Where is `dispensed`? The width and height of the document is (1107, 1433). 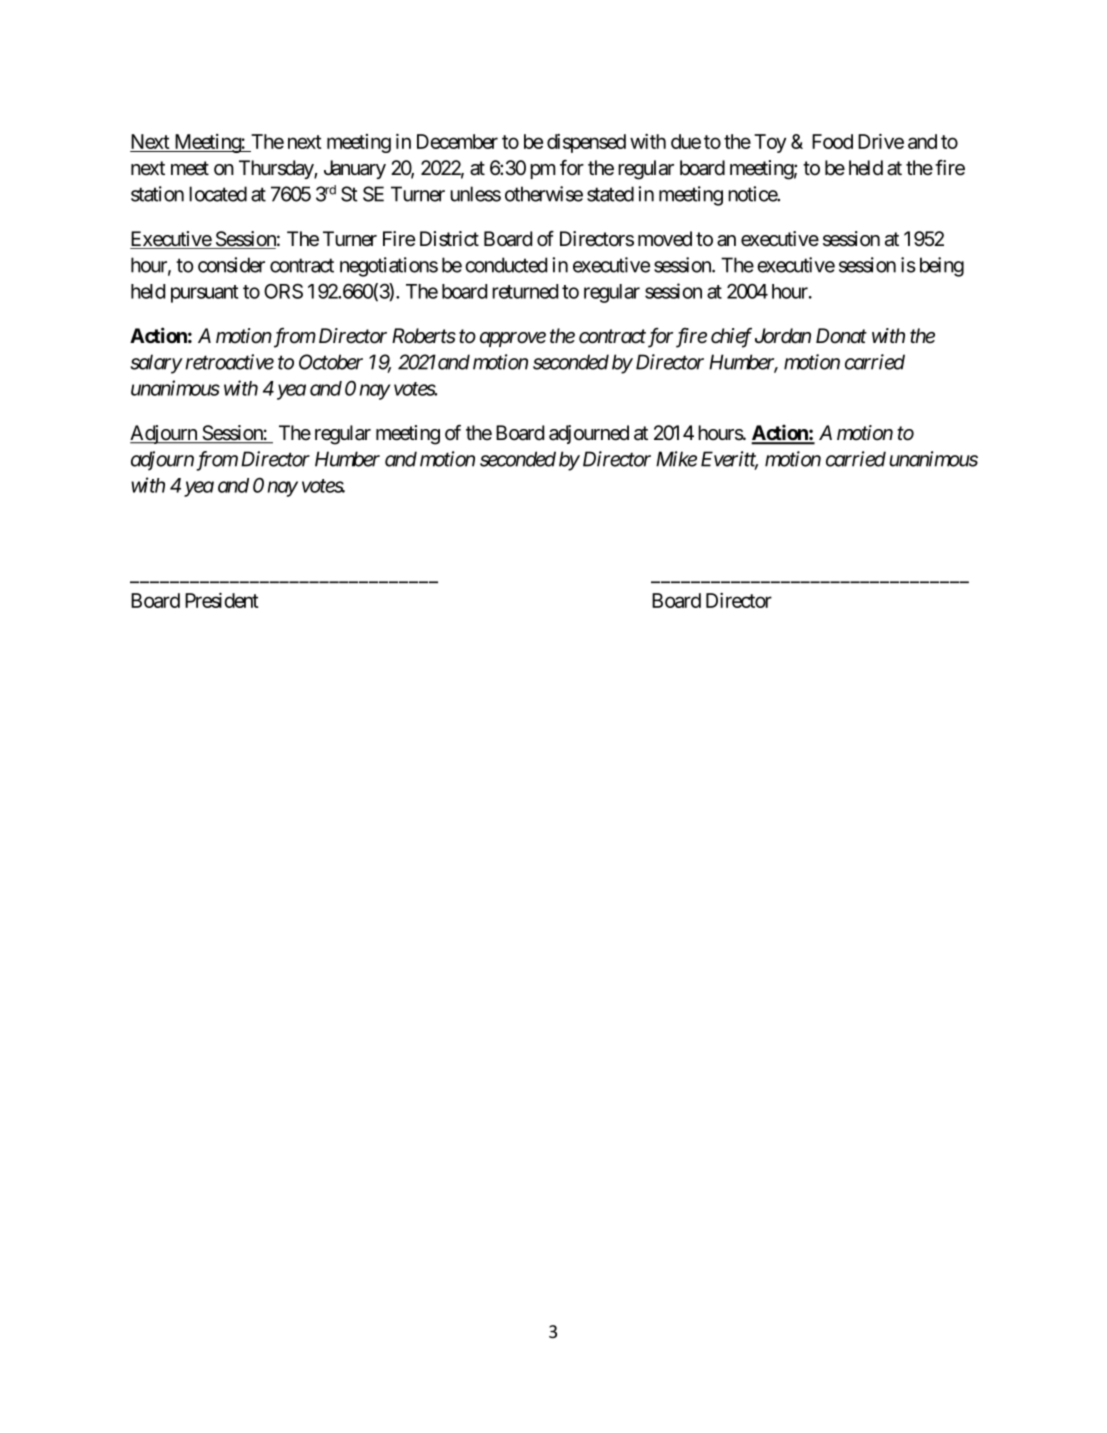
dispensed is located at coordinates (586, 143).
